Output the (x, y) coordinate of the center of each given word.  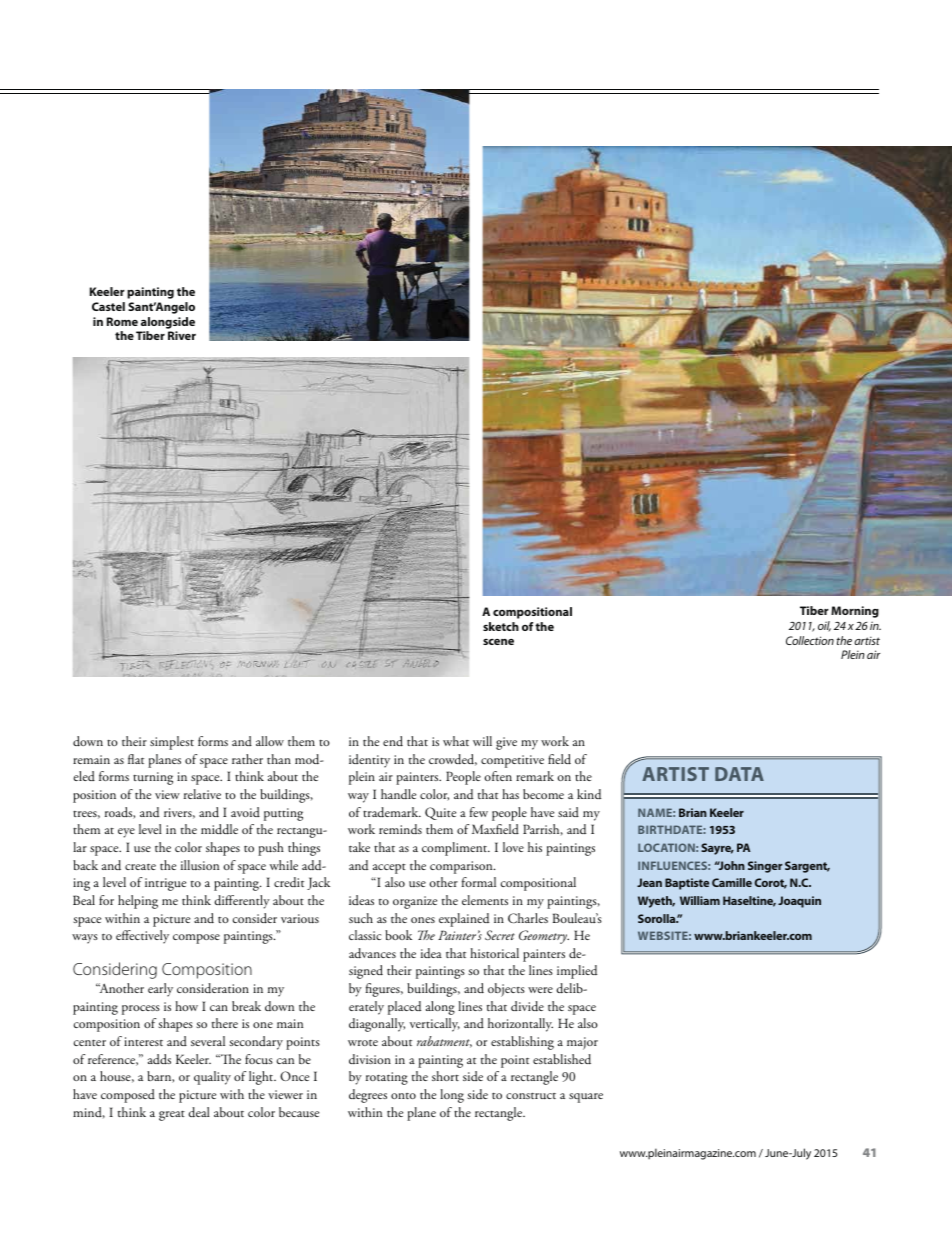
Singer (765, 867)
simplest (172, 743)
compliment (456, 849)
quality (212, 1078)
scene (498, 642)
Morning (855, 612)
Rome (122, 321)
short (445, 1076)
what (456, 741)
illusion (200, 865)
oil (824, 626)
